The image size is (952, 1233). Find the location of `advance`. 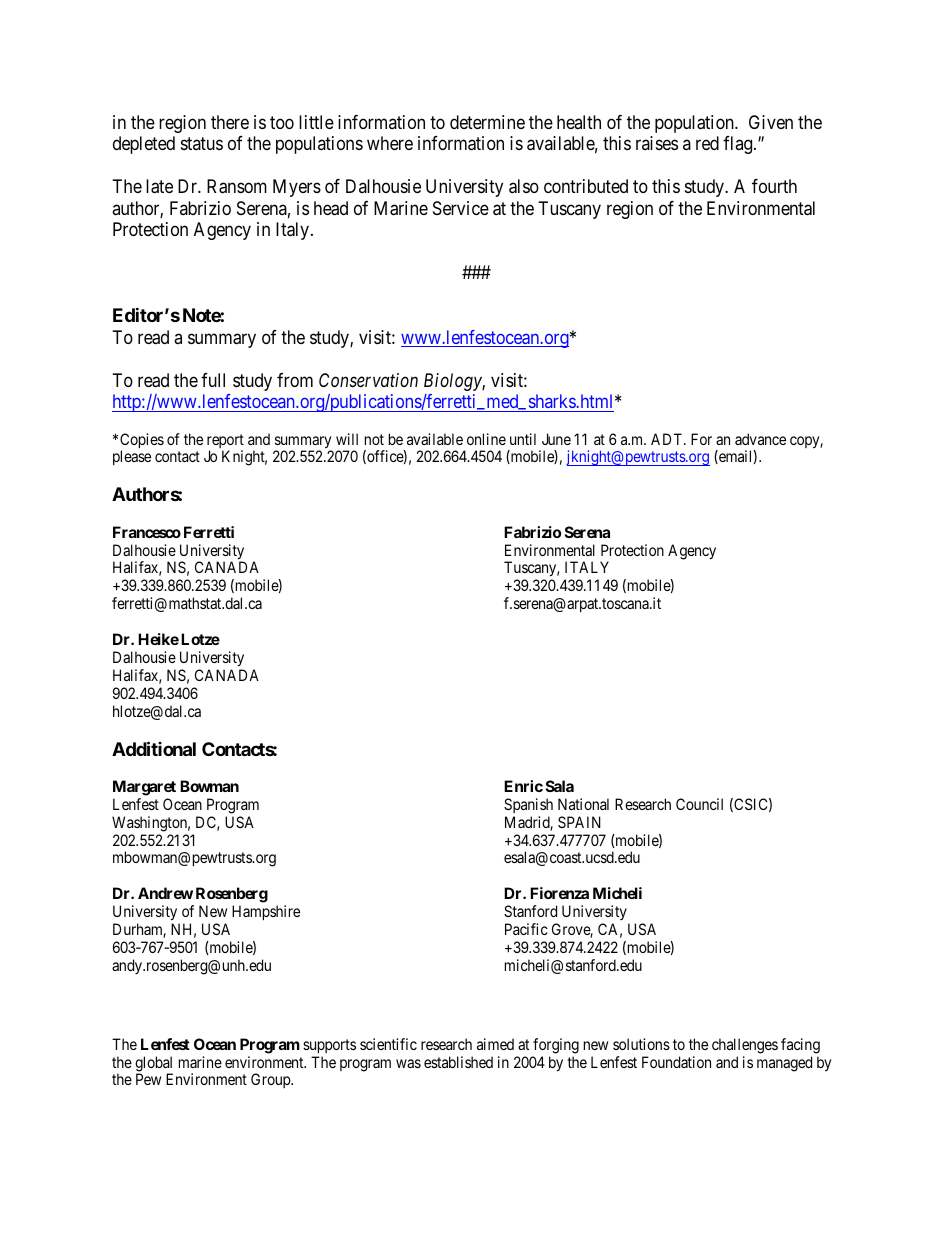

advance is located at coordinates (760, 439).
